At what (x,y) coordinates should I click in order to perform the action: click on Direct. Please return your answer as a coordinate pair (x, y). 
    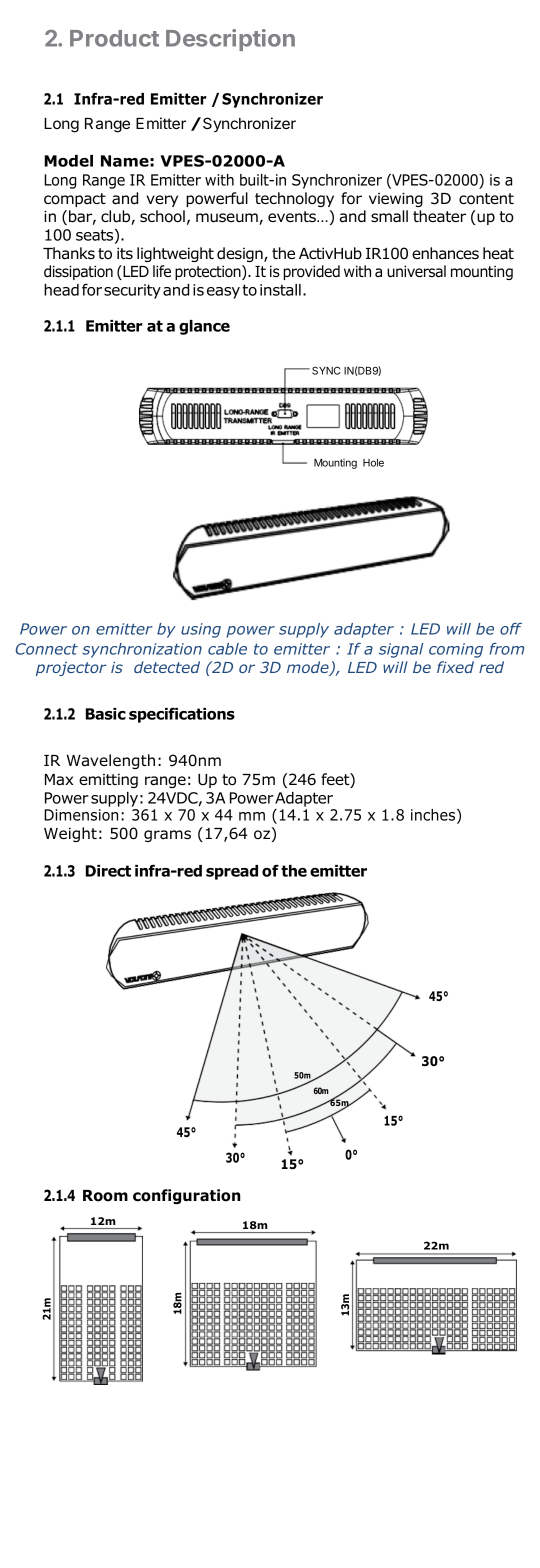
    Looking at the image, I should click on (108, 871).
